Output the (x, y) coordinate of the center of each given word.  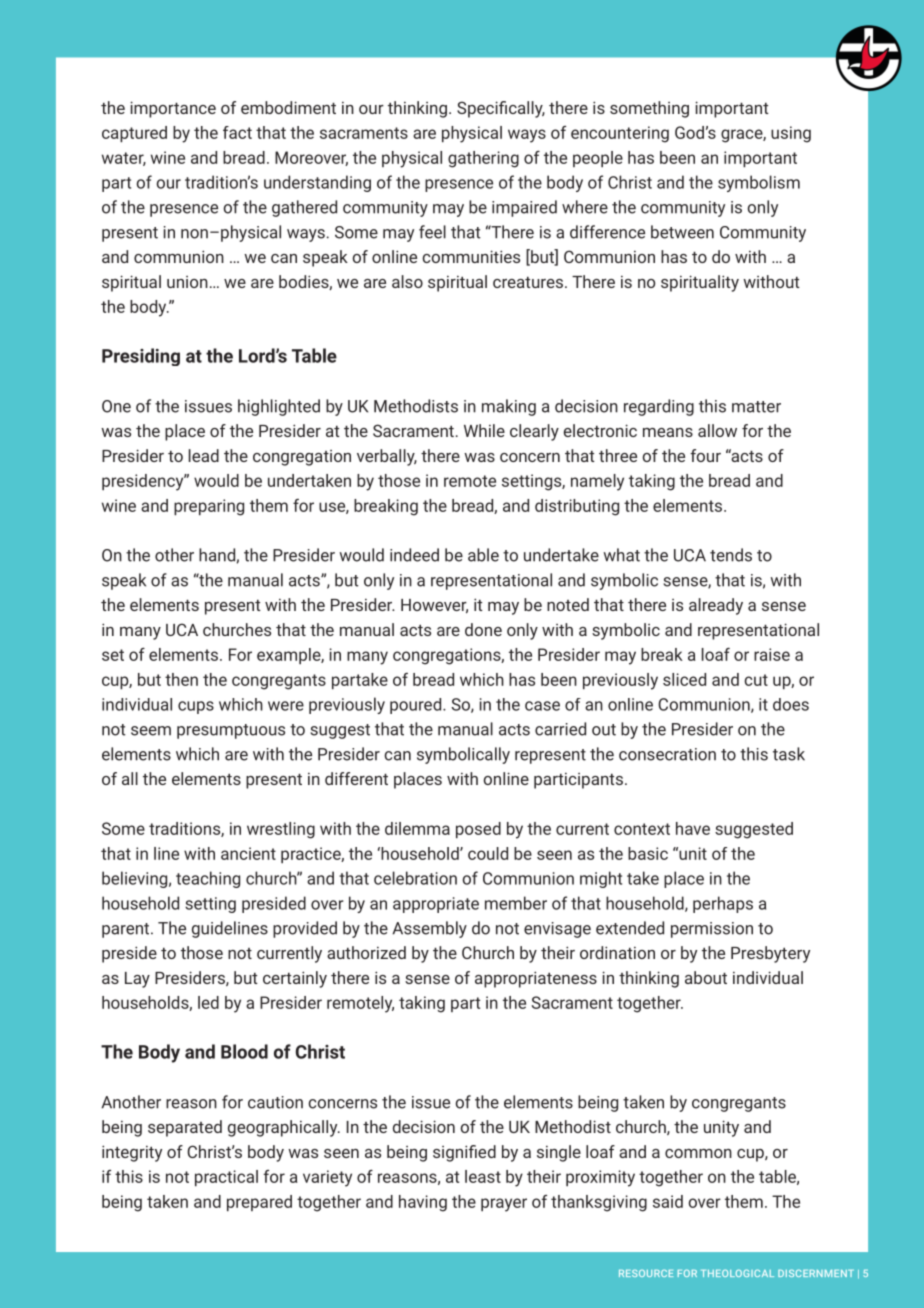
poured (417, 706)
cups (196, 707)
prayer (504, 1205)
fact (237, 132)
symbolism (759, 183)
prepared (259, 1203)
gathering (483, 159)
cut (756, 680)
